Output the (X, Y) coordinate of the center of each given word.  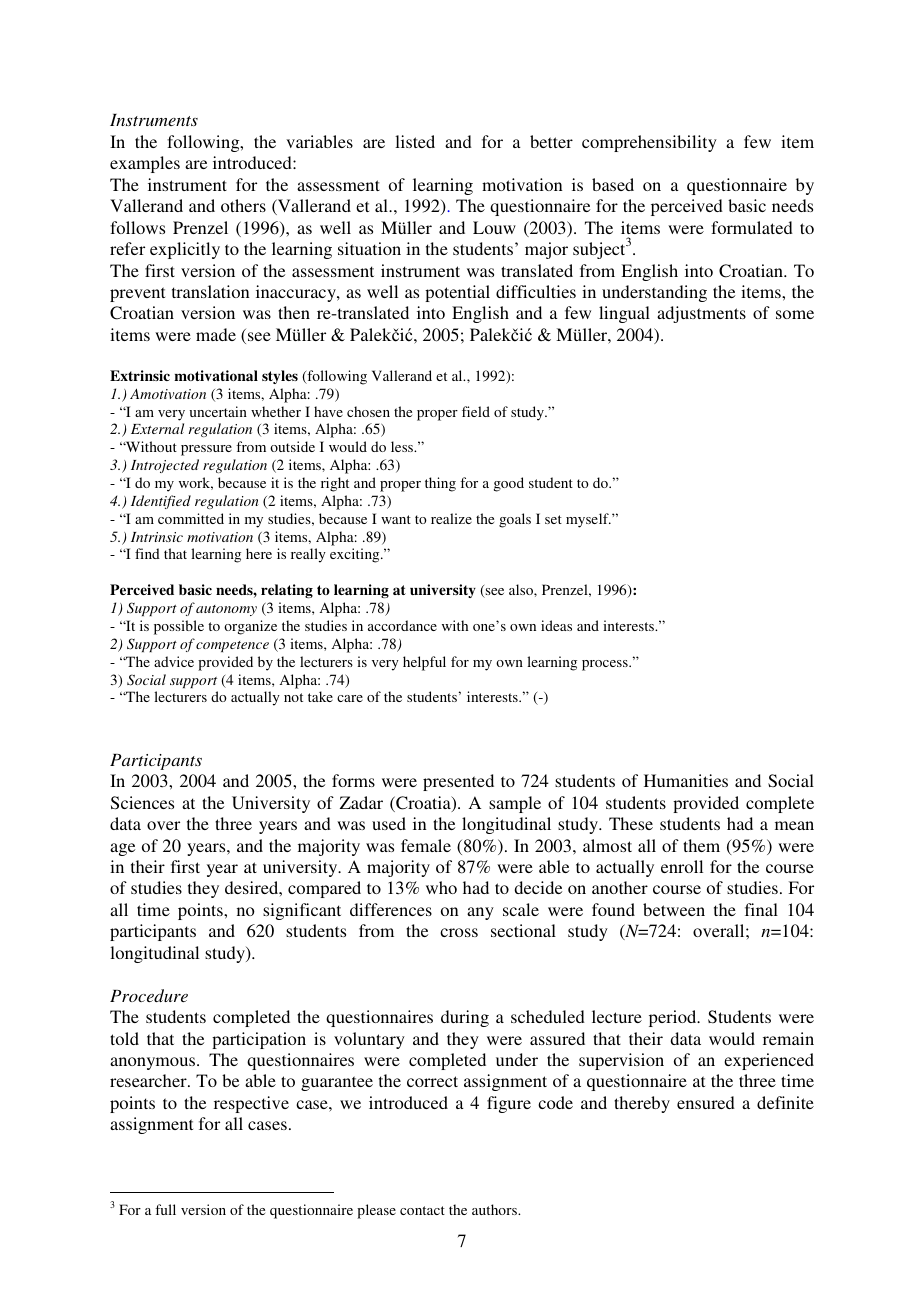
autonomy (226, 610)
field (476, 411)
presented (458, 782)
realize (451, 518)
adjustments (701, 314)
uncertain (218, 411)
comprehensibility (649, 143)
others (243, 205)
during (465, 1018)
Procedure (149, 995)
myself (588, 520)
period (674, 1018)
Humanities (686, 780)
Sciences (142, 803)
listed (415, 141)
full (165, 1209)
